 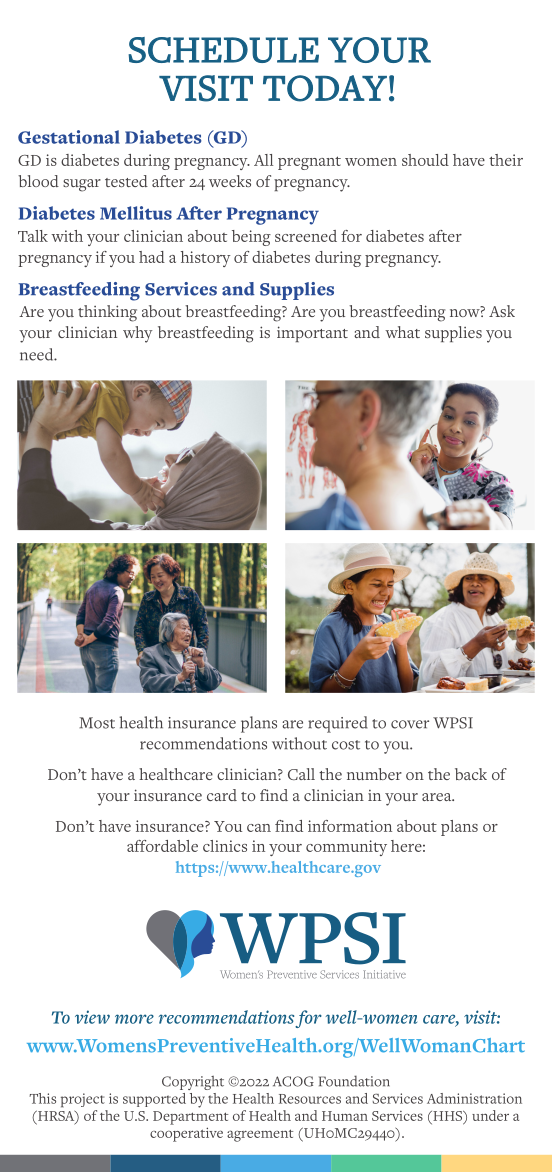 What do you see at coordinates (312, 334) in the screenshot?
I see `important` at bounding box center [312, 334].
